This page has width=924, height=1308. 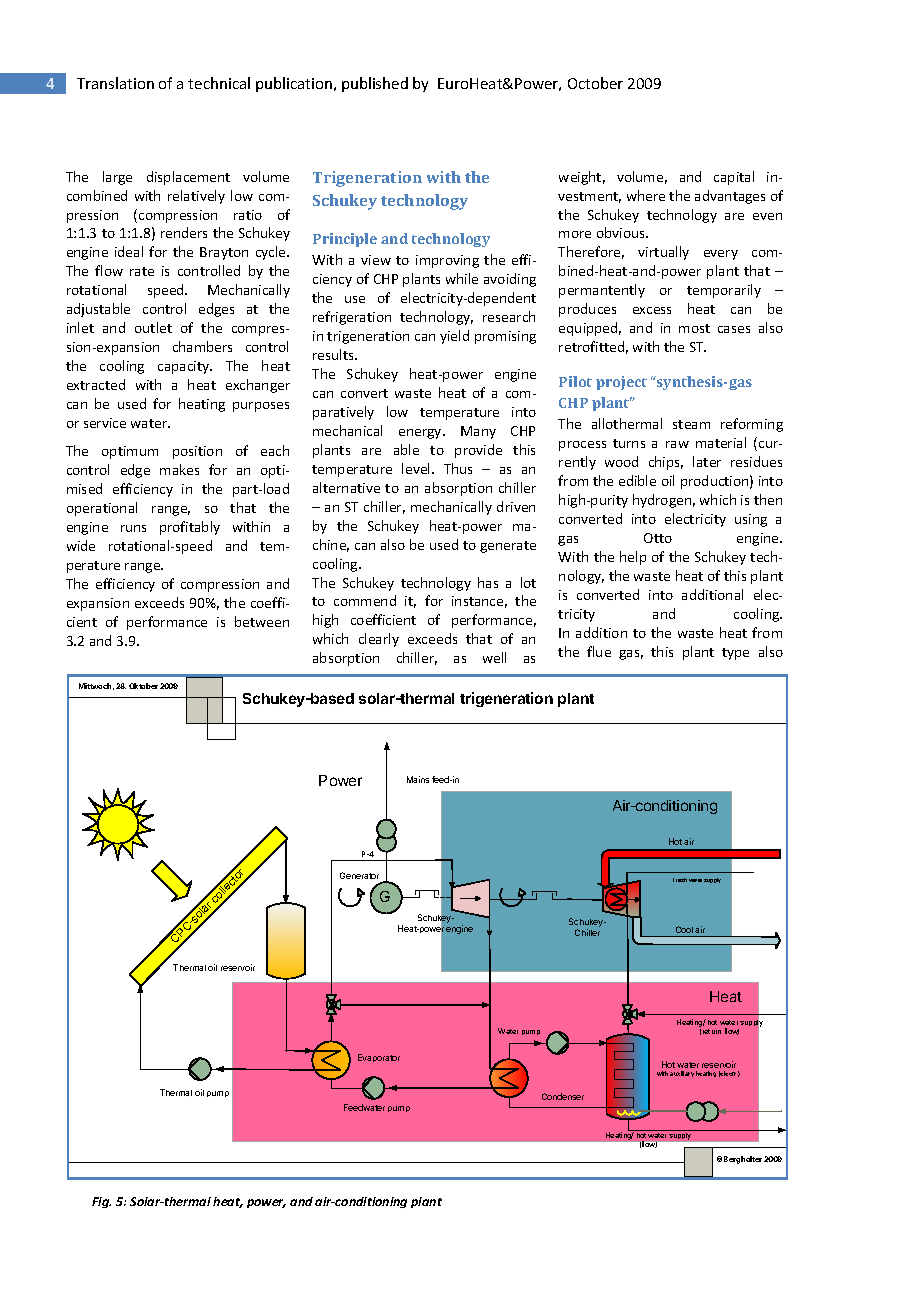 I want to click on published, so click(x=375, y=84).
